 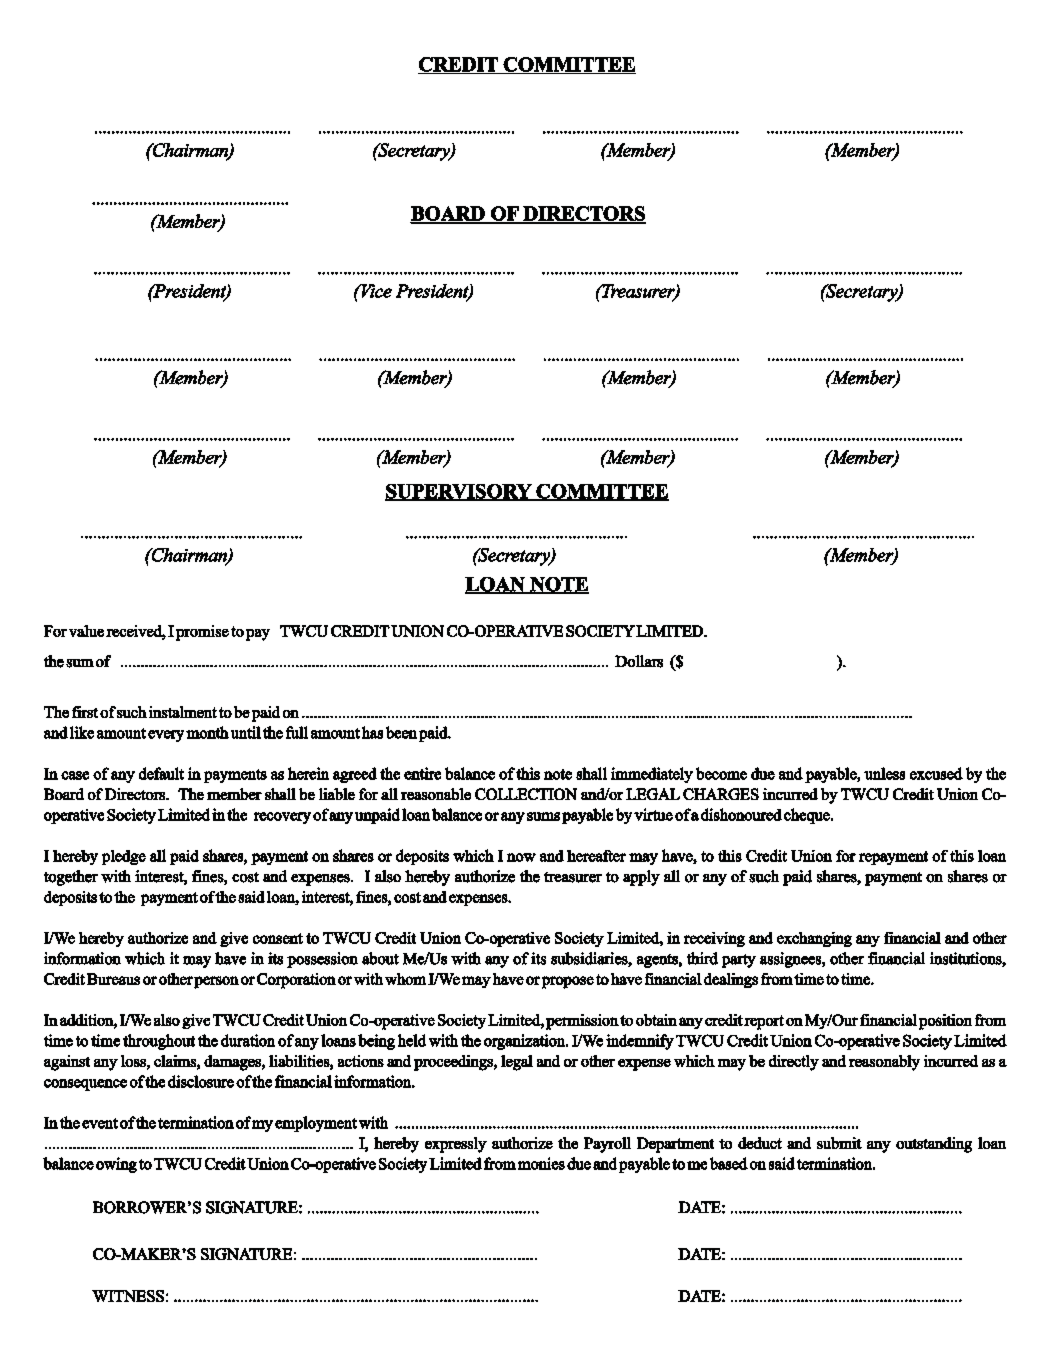 What do you see at coordinates (568, 982) in the document?
I see `propose` at bounding box center [568, 982].
